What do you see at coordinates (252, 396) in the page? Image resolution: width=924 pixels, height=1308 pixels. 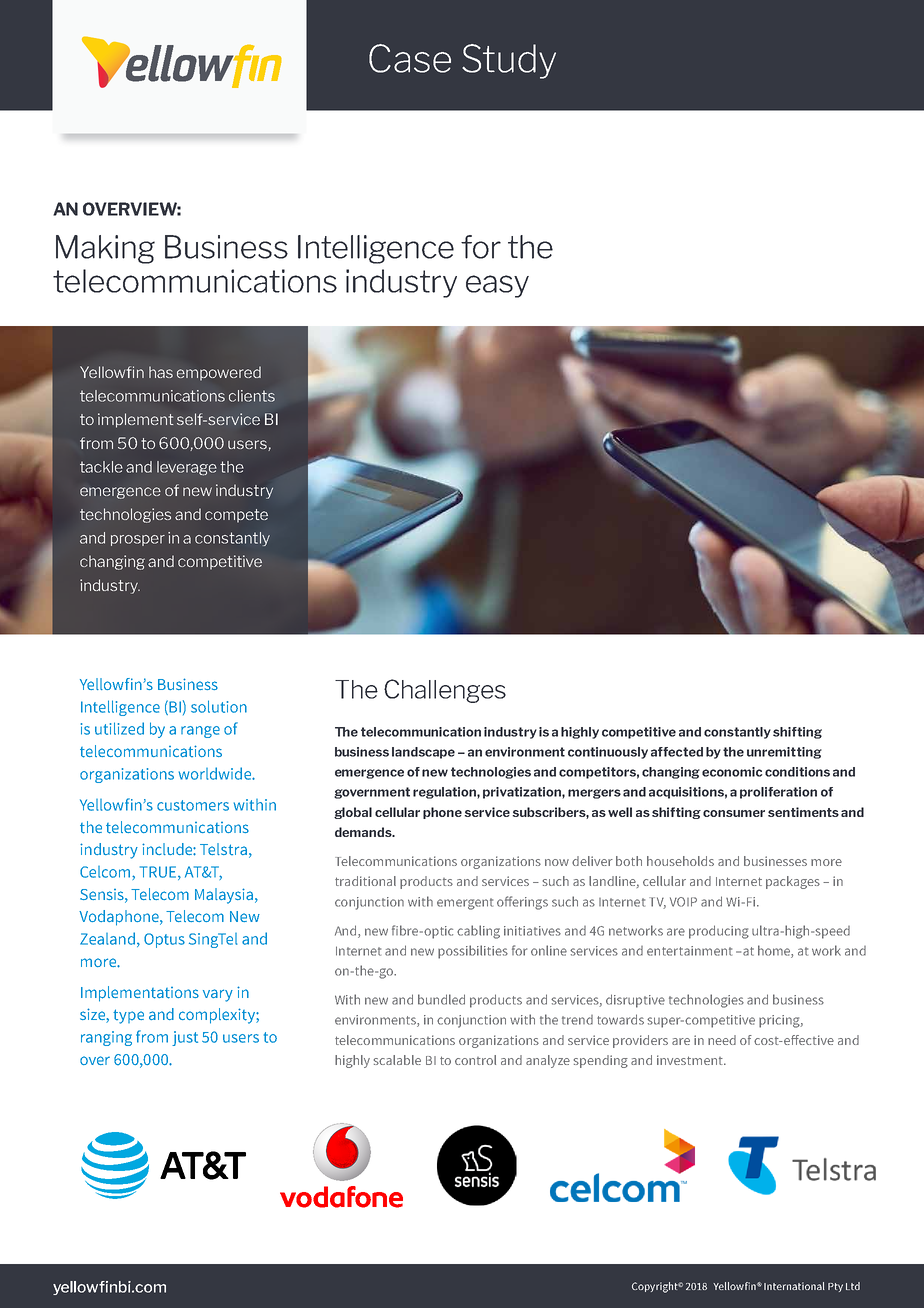 I see `clients` at bounding box center [252, 396].
